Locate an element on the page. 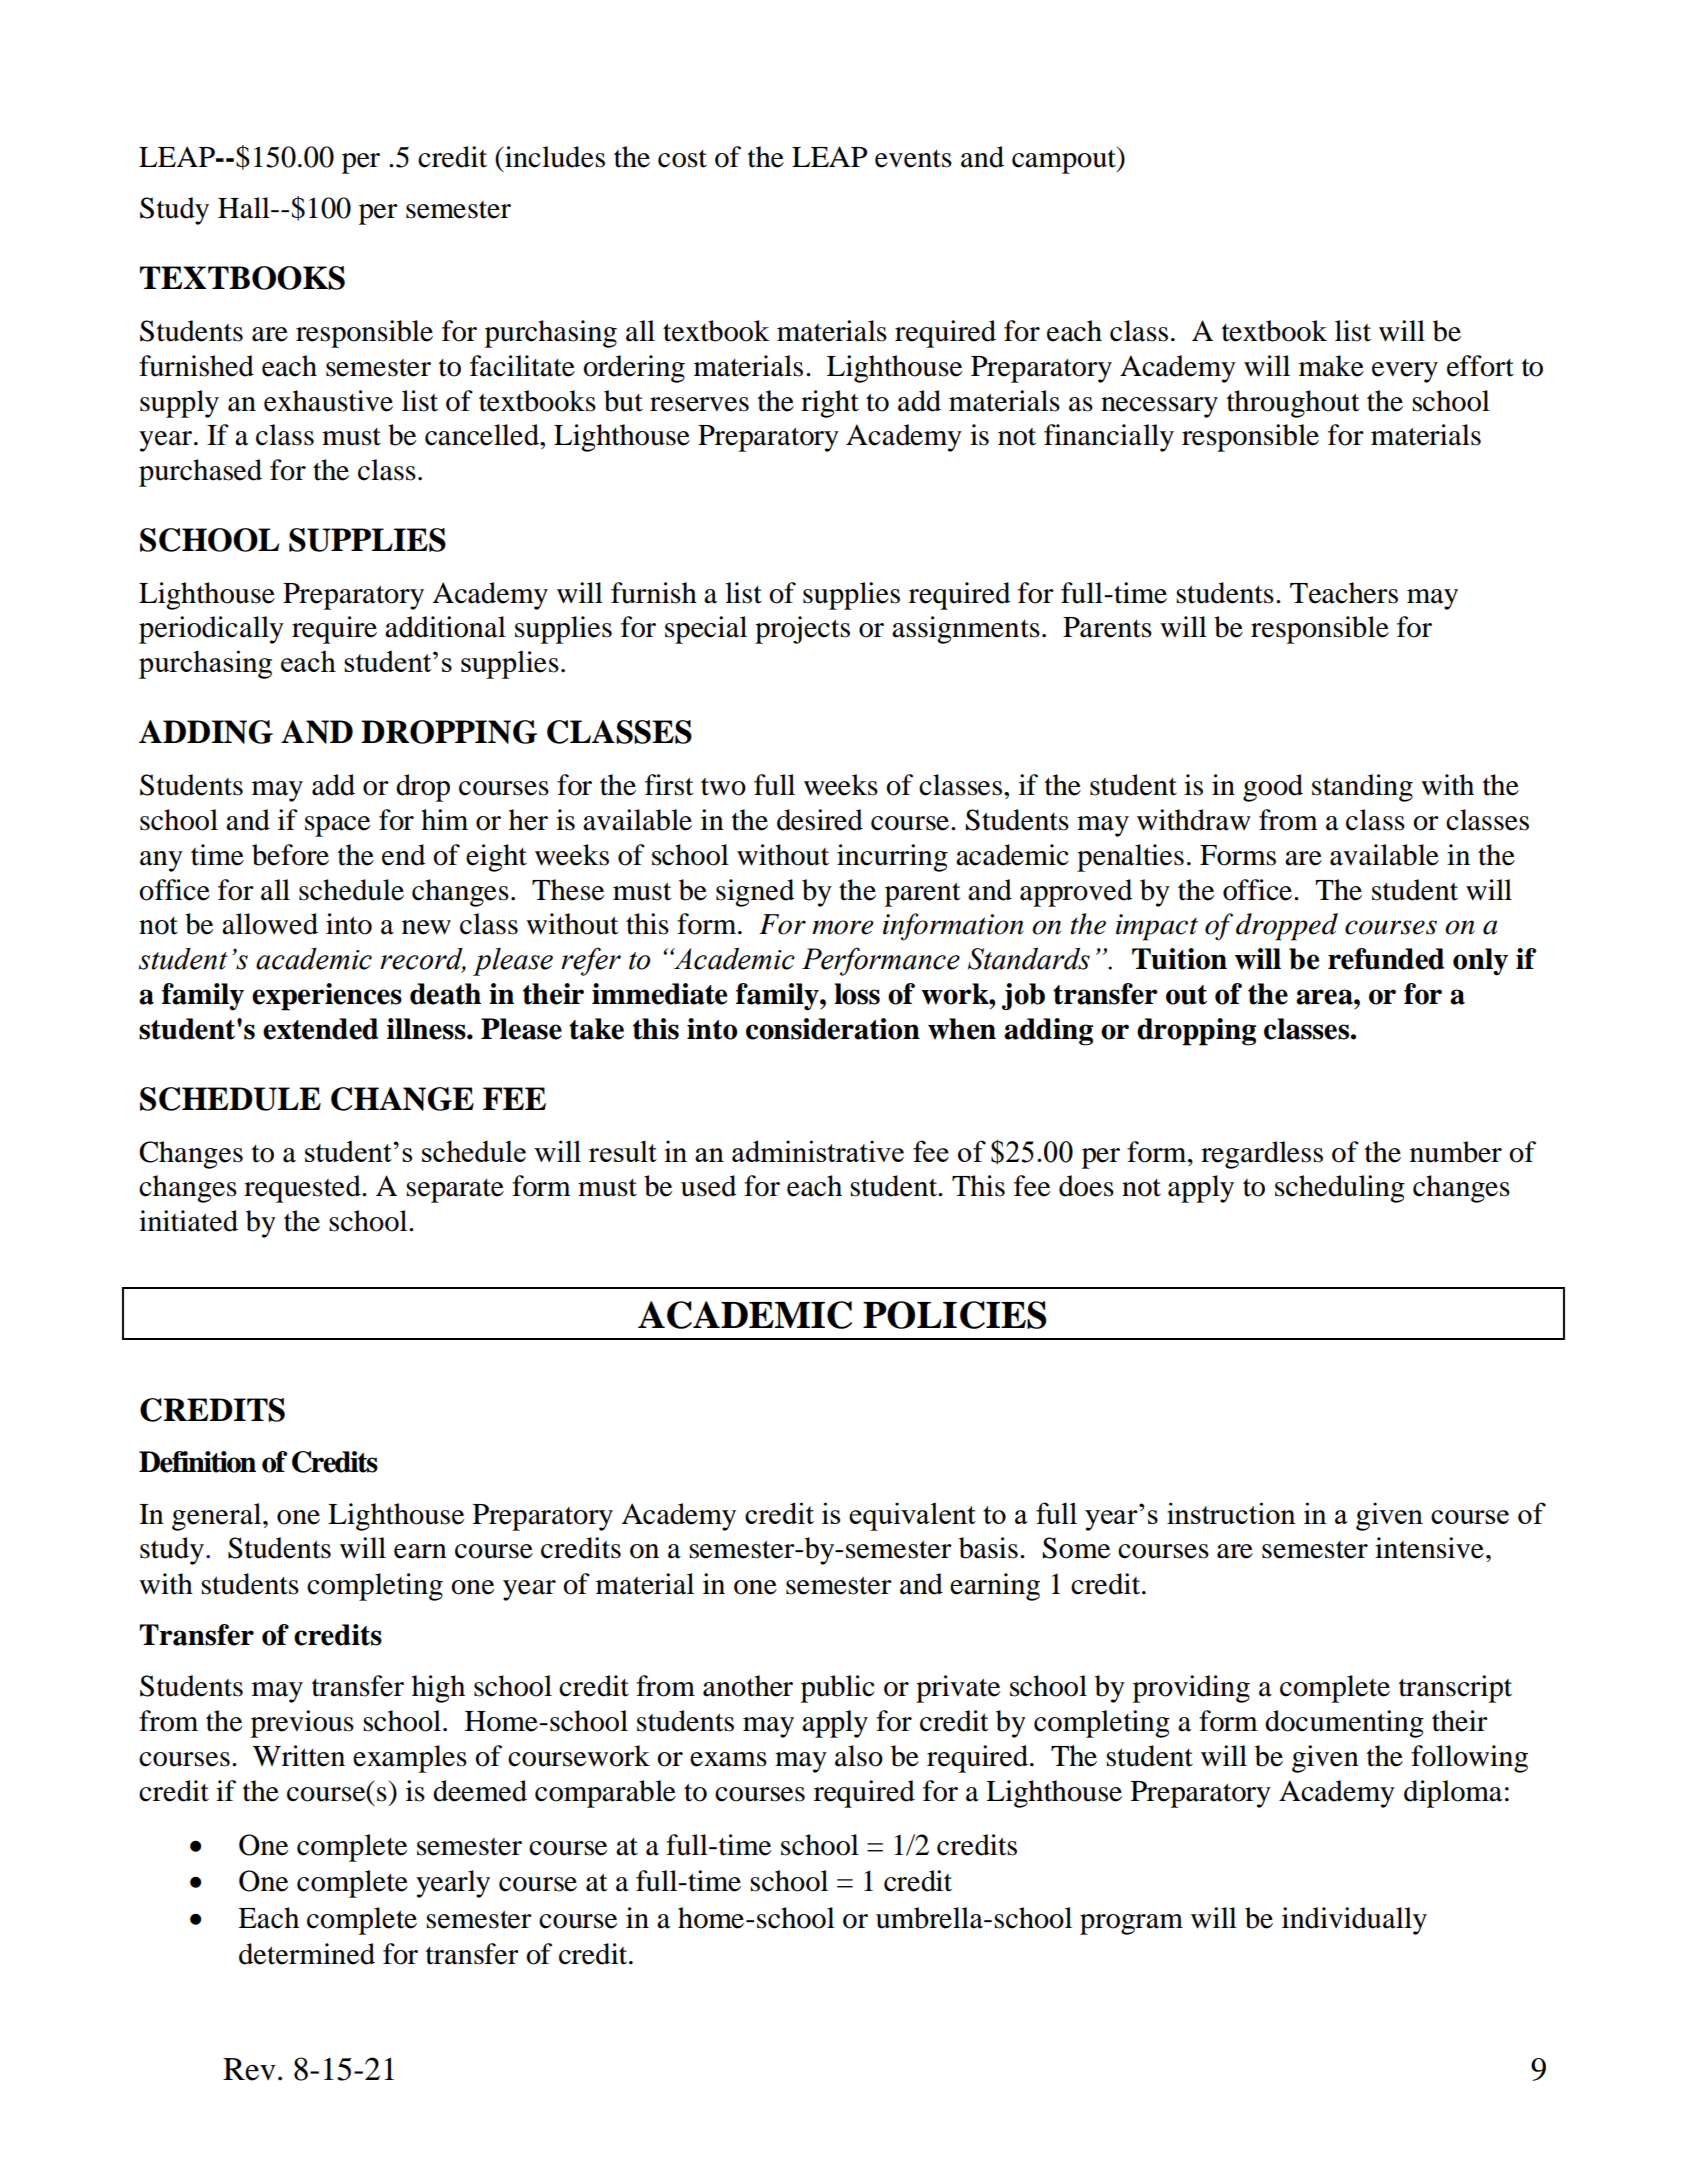 This image has width=1686, height=2182. includes is located at coordinates (554, 157).
